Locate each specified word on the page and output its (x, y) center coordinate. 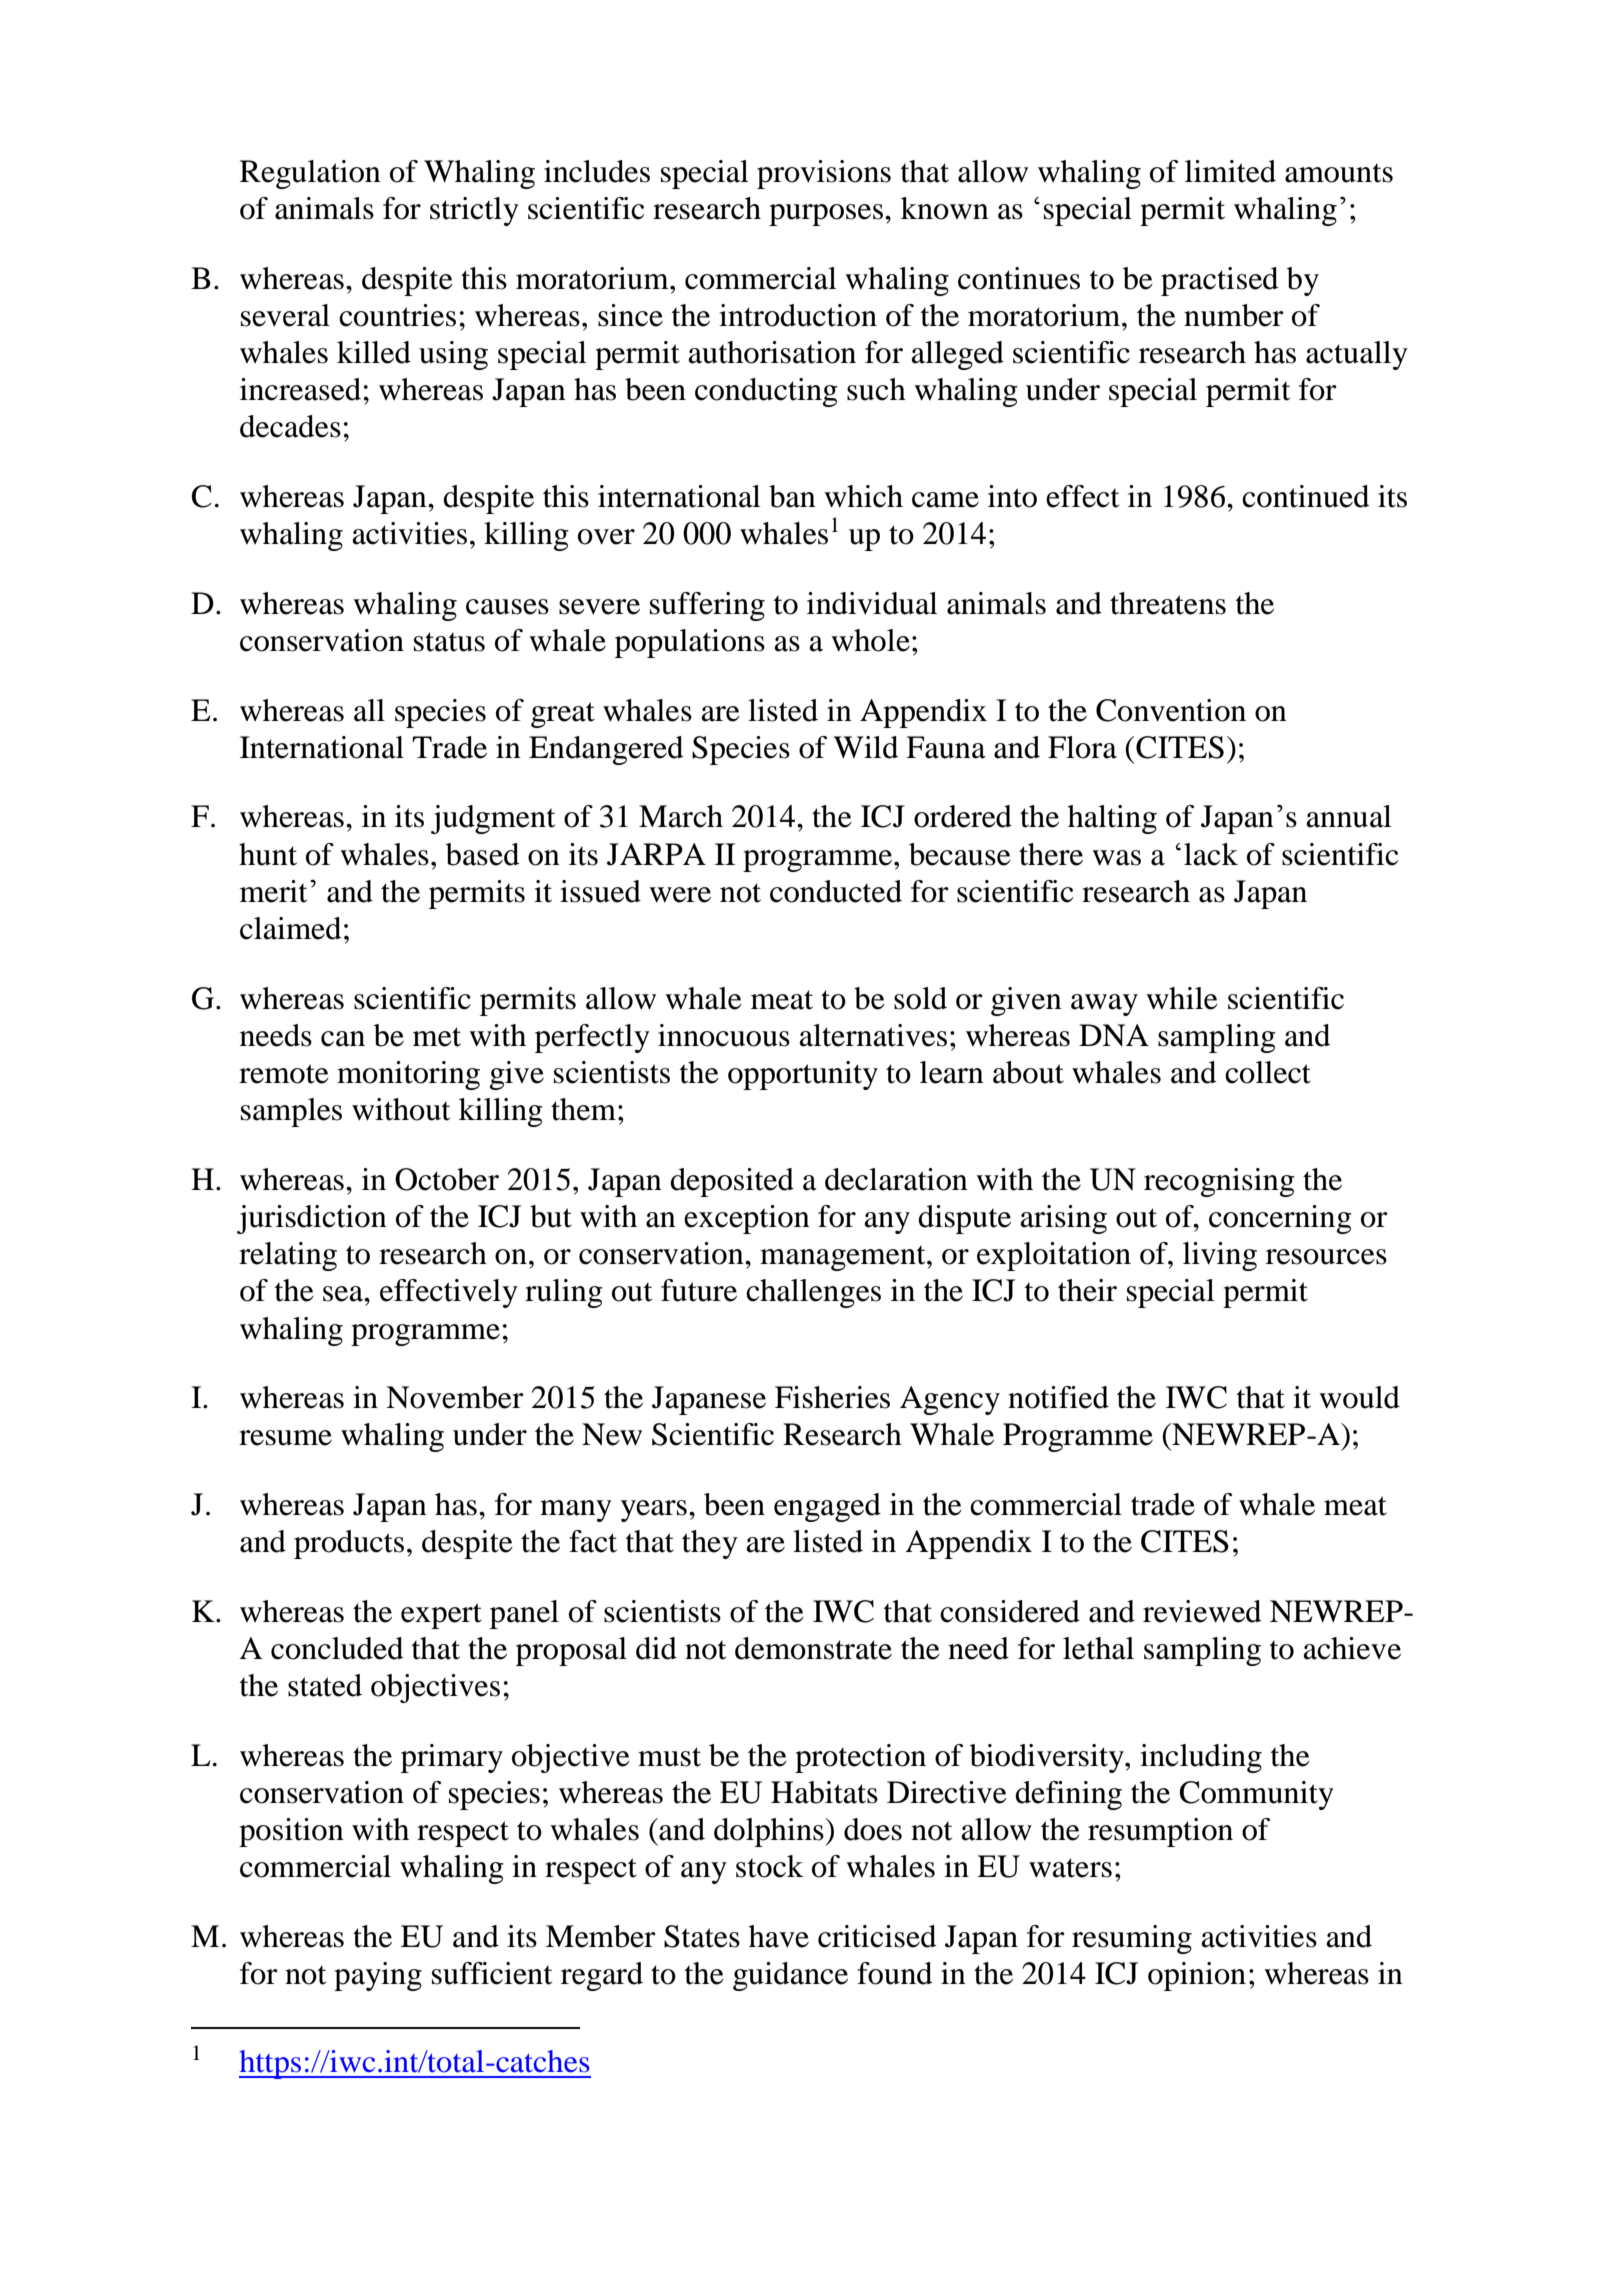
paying (378, 1976)
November (455, 1397)
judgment (493, 819)
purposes (826, 215)
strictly (474, 211)
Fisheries (832, 1397)
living (1220, 1256)
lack (1211, 854)
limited (1230, 171)
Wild (865, 747)
